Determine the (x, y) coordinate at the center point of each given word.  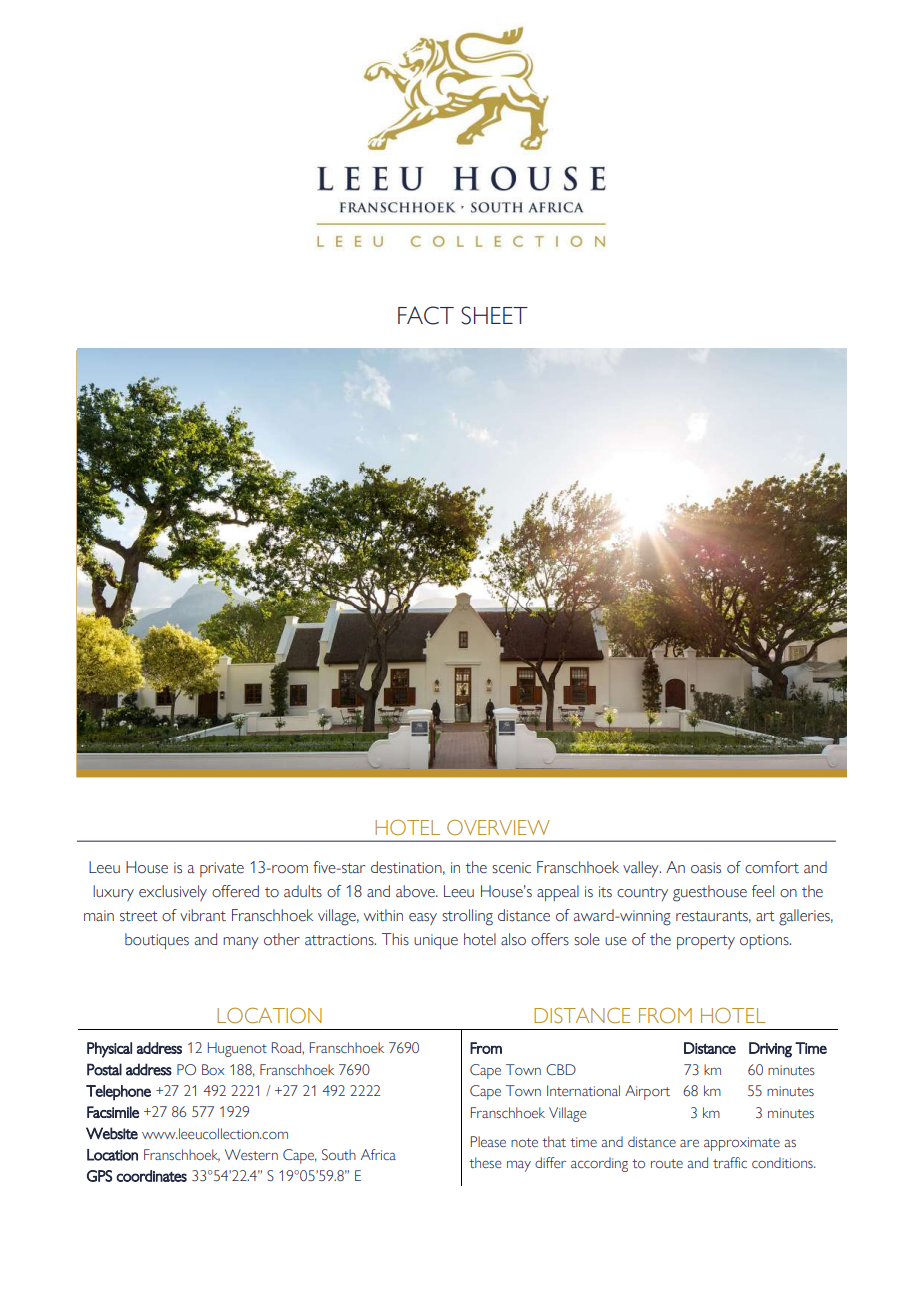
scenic (511, 868)
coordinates (151, 1176)
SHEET (494, 315)
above (416, 891)
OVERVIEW (498, 827)
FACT (426, 315)
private (222, 869)
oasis (706, 868)
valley (642, 869)
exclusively (173, 893)
